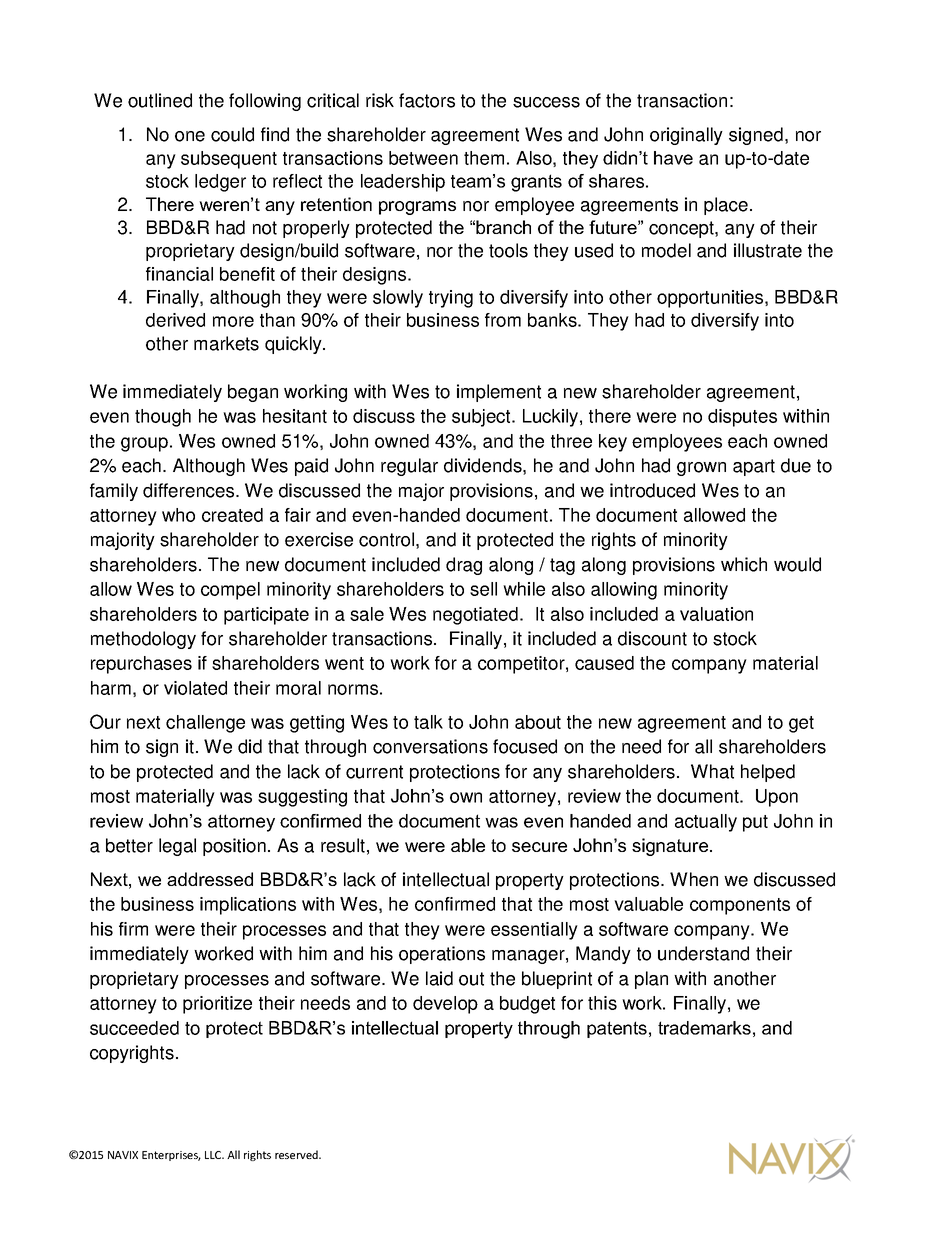 The height and width of the document is (1233, 952). Describe the element at coordinates (232, 134) in the document. I see `could` at that location.
